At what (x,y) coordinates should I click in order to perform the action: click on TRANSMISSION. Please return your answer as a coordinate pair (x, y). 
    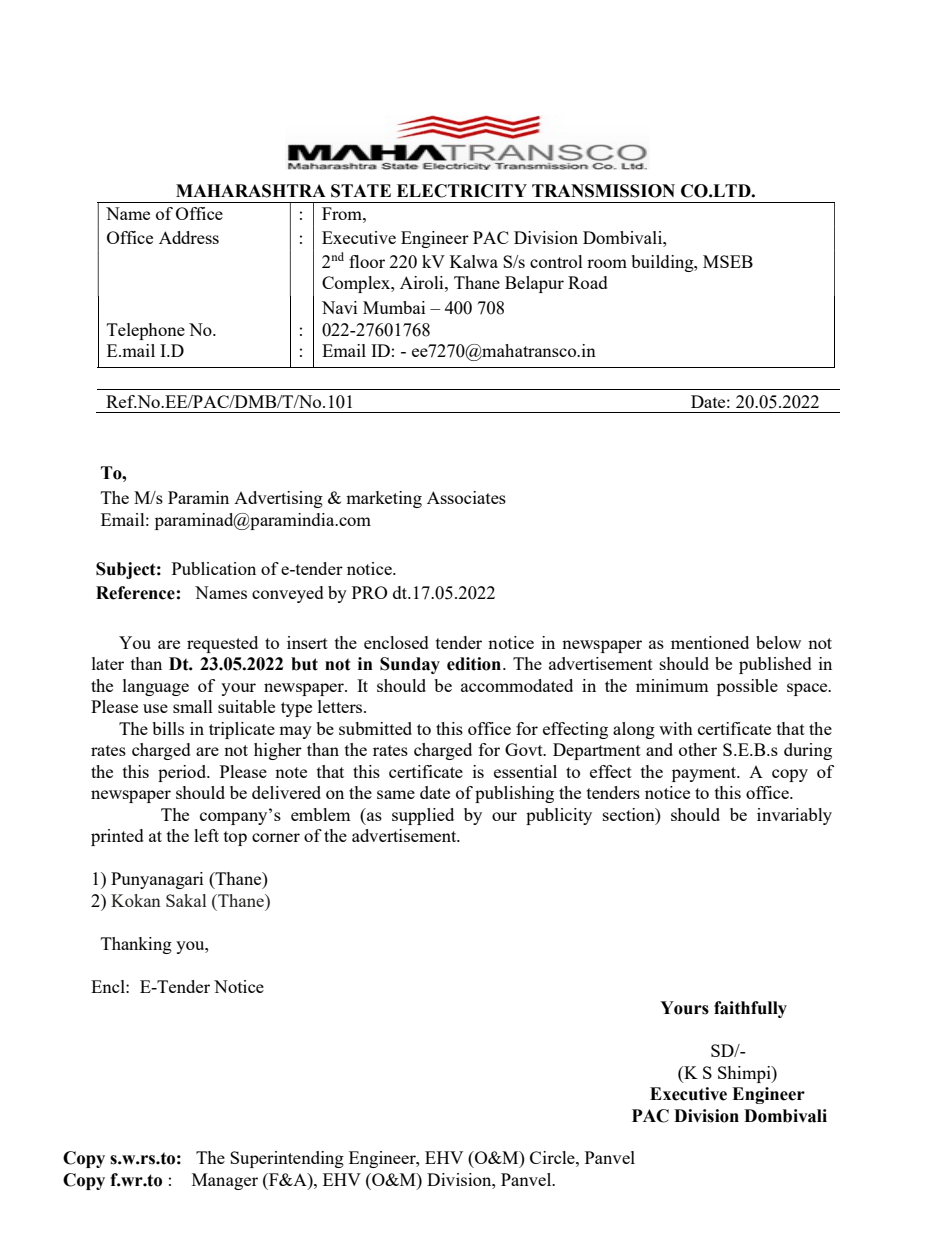
    Looking at the image, I should click on (603, 191).
